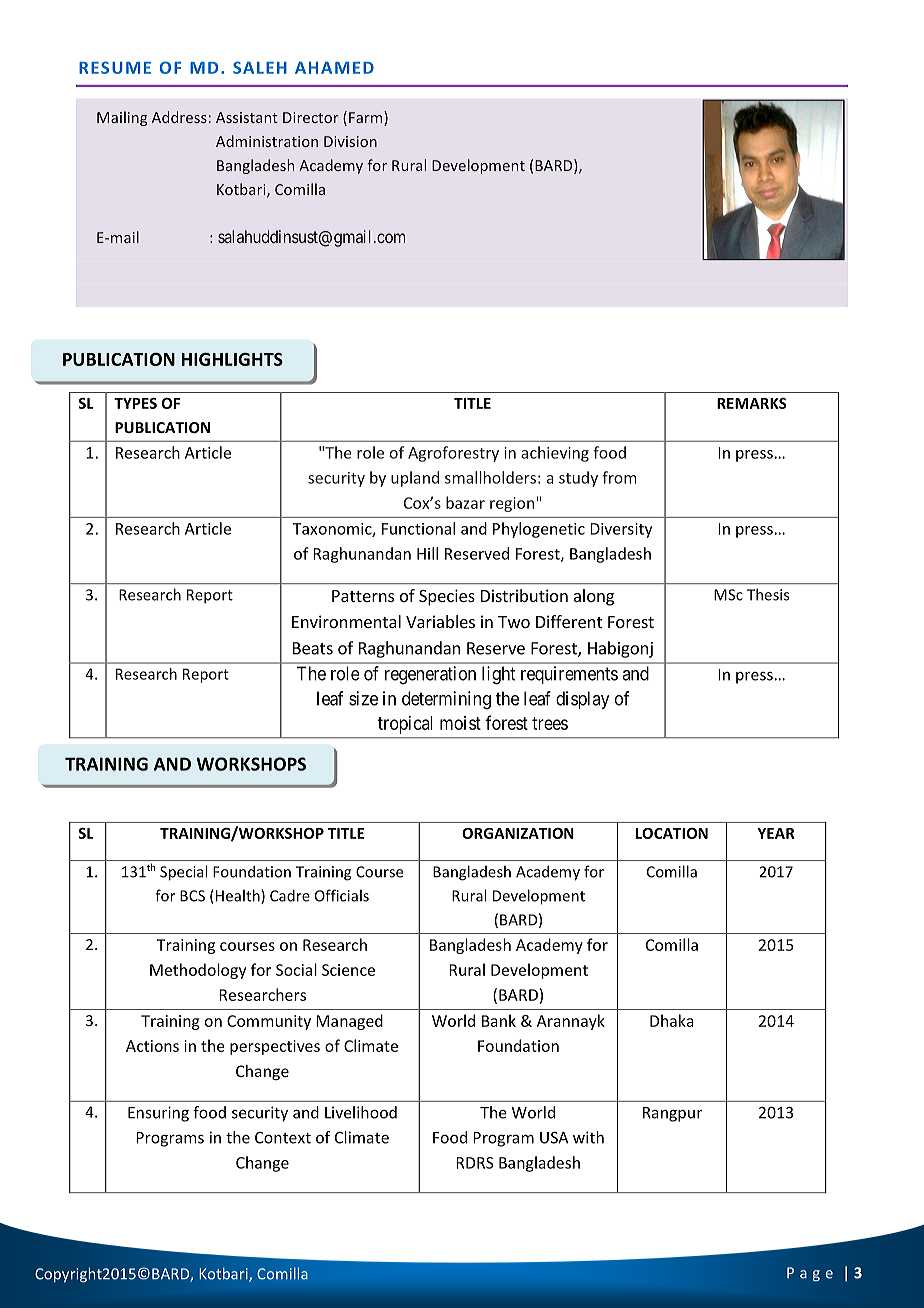 The width and height of the document is (924, 1308). Describe the element at coordinates (555, 454) in the document. I see `achieving` at that location.
